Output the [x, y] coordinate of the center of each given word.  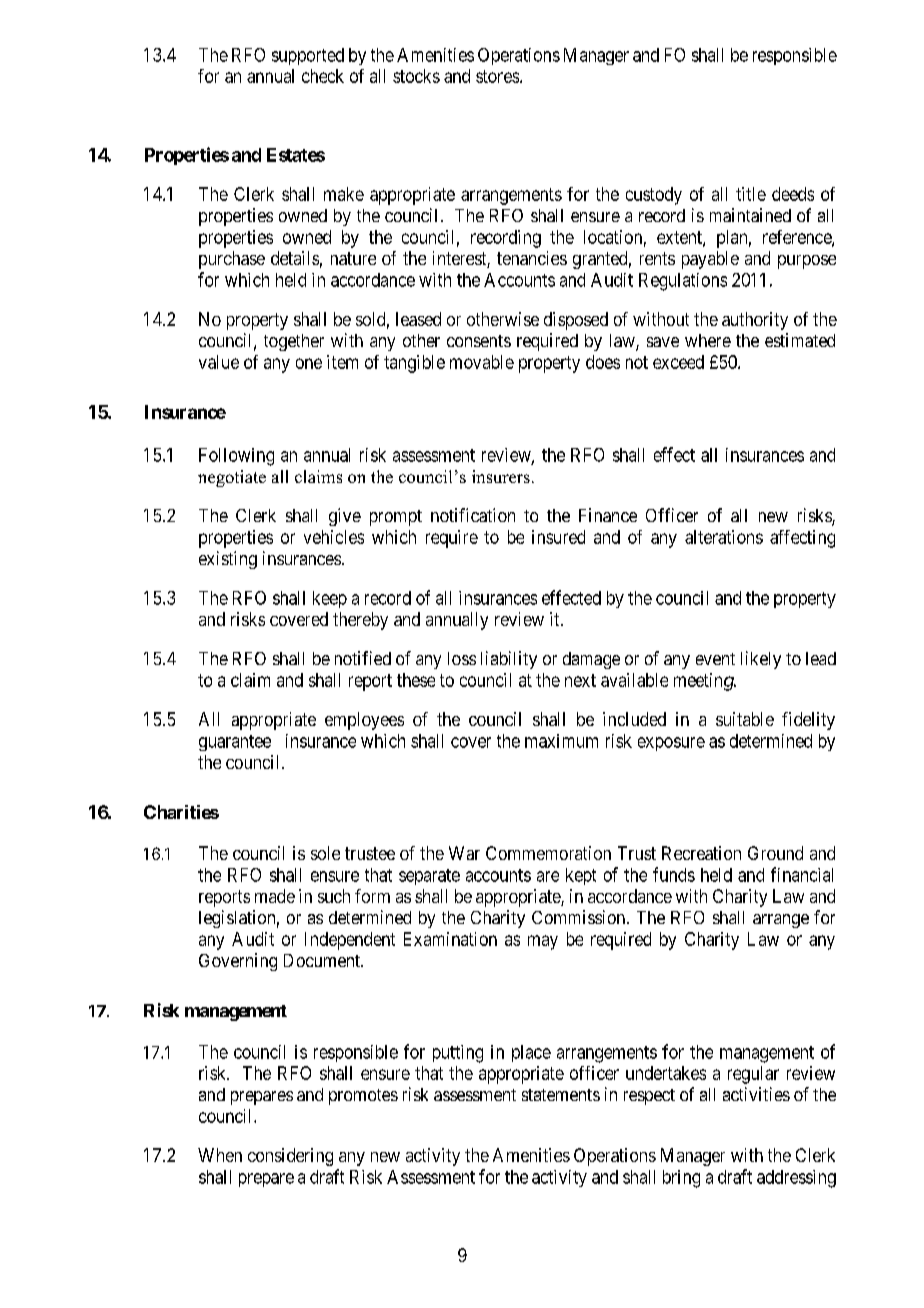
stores [497, 76]
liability [509, 660]
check [323, 76]
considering [290, 1157]
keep [330, 599]
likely [761, 660]
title [751, 194]
